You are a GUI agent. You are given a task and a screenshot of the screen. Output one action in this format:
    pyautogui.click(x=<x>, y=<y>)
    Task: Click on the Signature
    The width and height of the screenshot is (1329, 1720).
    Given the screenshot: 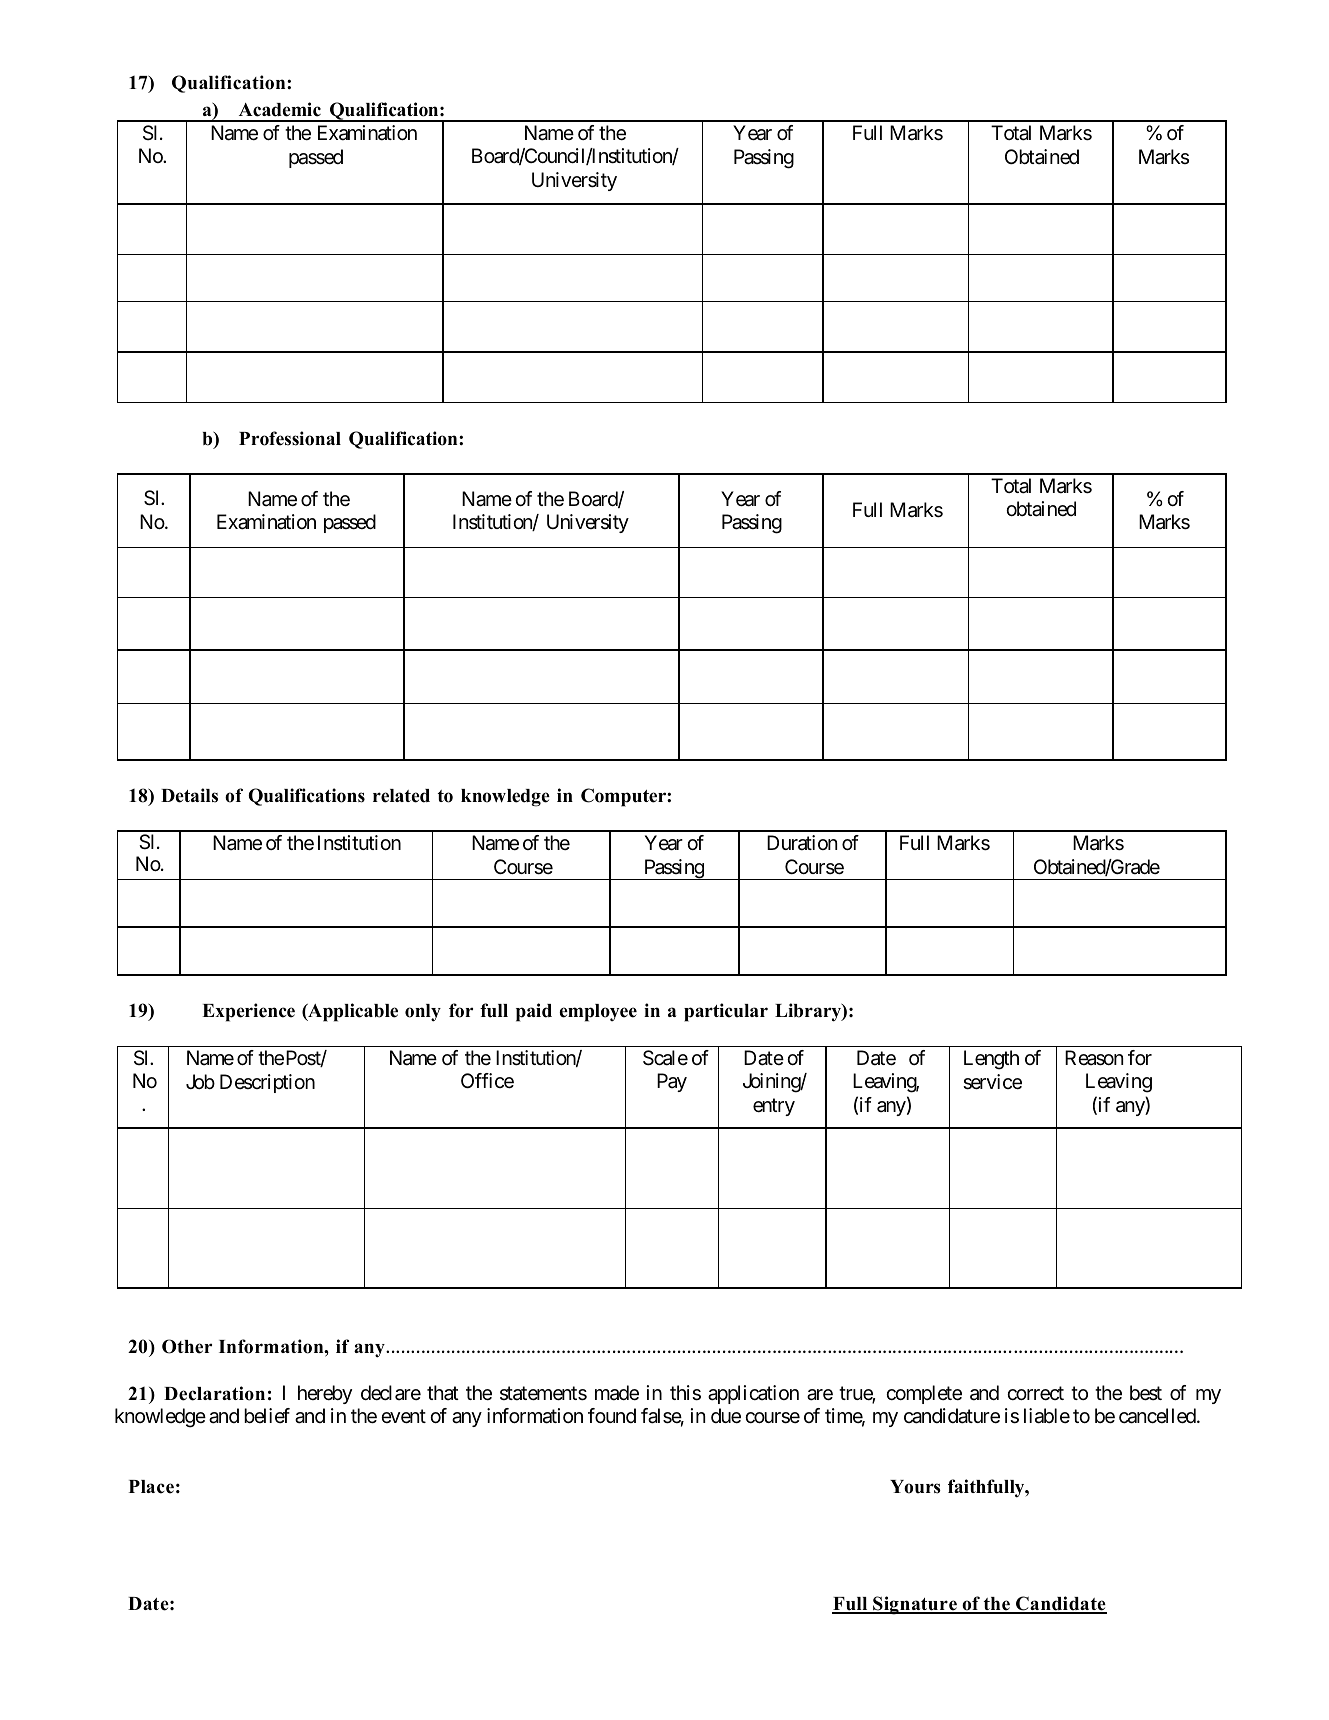 What is the action you would take?
    pyautogui.click(x=915, y=1605)
